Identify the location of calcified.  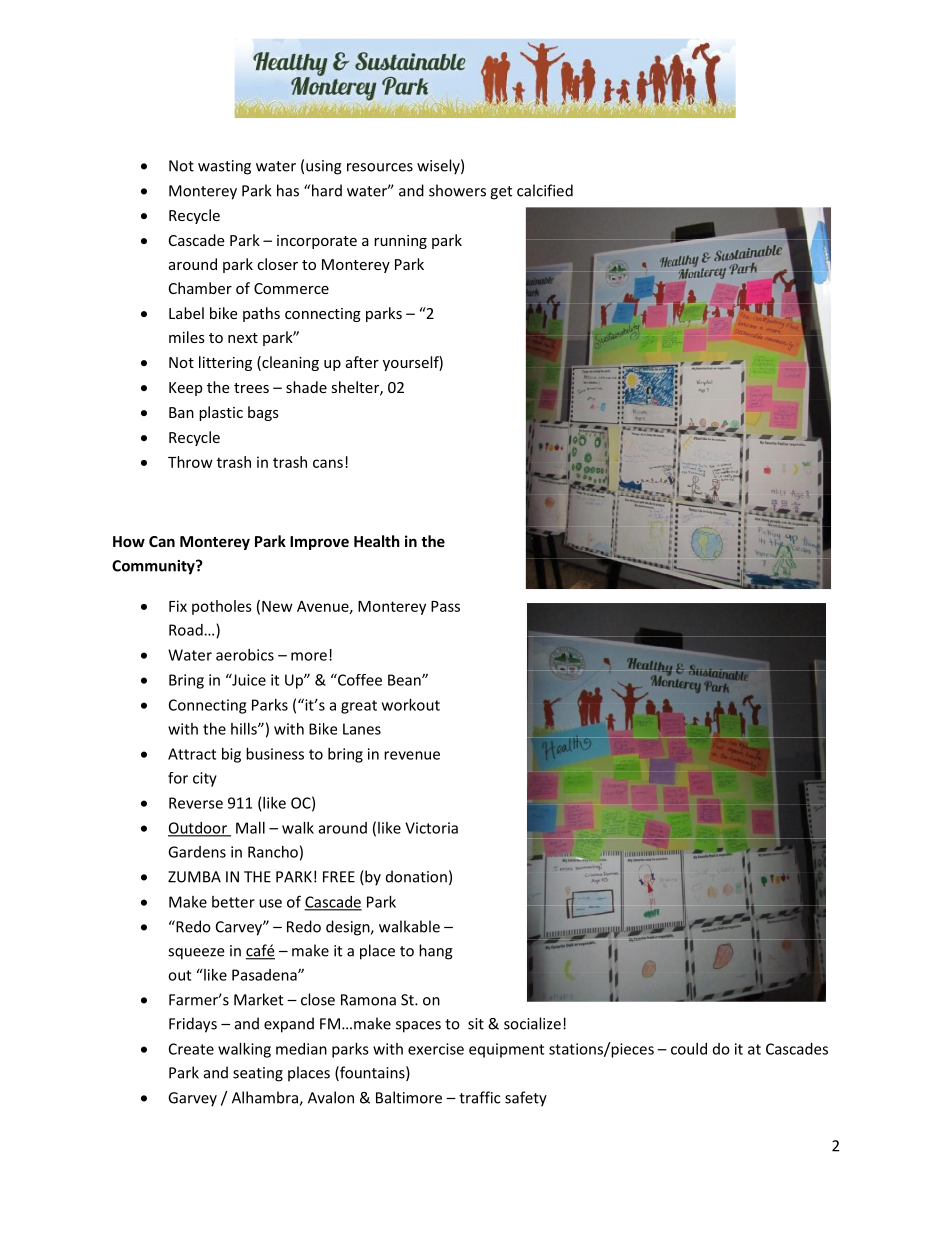
(545, 190).
